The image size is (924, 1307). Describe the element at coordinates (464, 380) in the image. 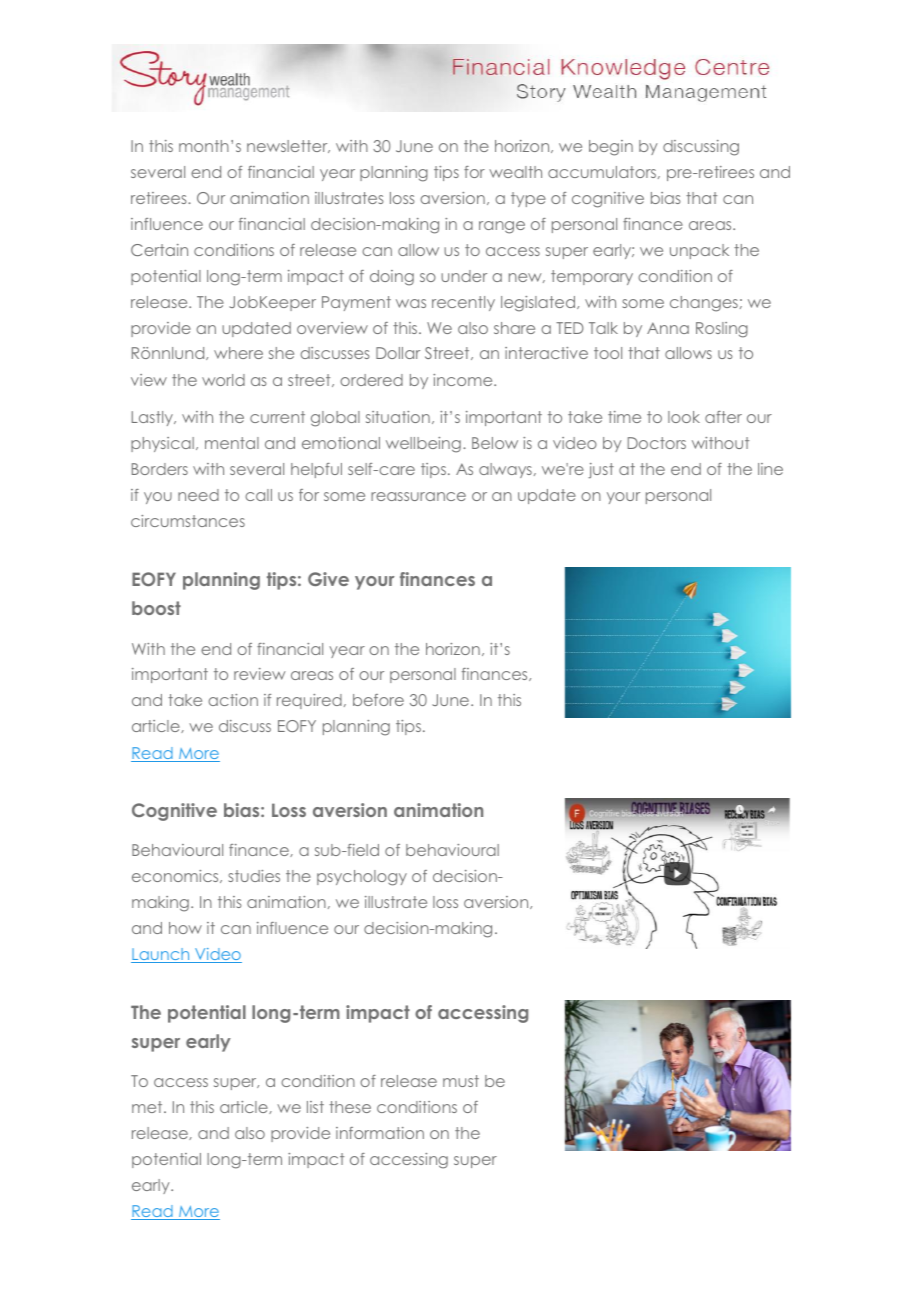

I see `income` at that location.
